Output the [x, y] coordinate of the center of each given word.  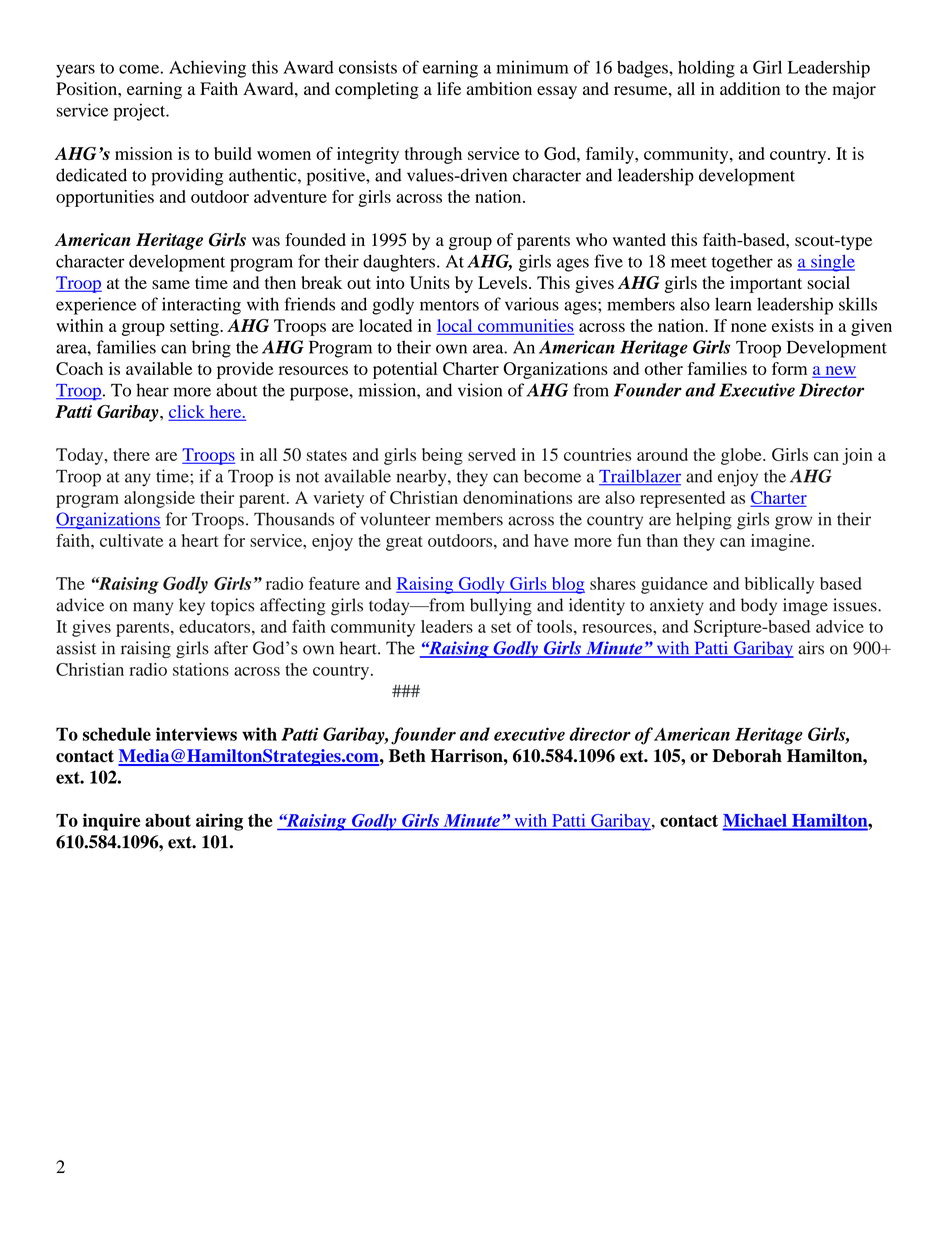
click [188, 412]
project [140, 112]
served [492, 454]
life [449, 88]
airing [219, 822]
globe [742, 456]
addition [750, 89]
